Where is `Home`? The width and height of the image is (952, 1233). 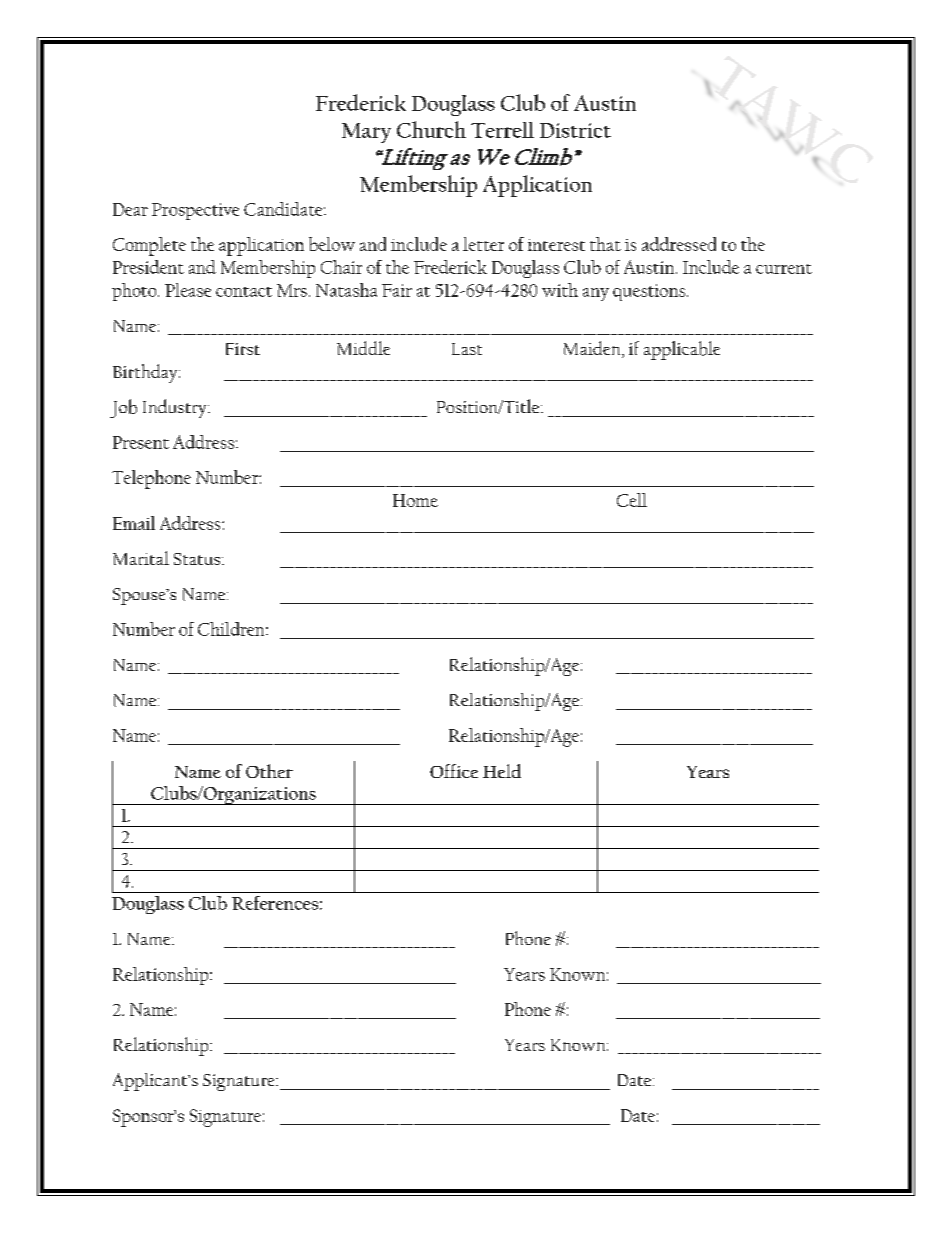 Home is located at coordinates (415, 500).
